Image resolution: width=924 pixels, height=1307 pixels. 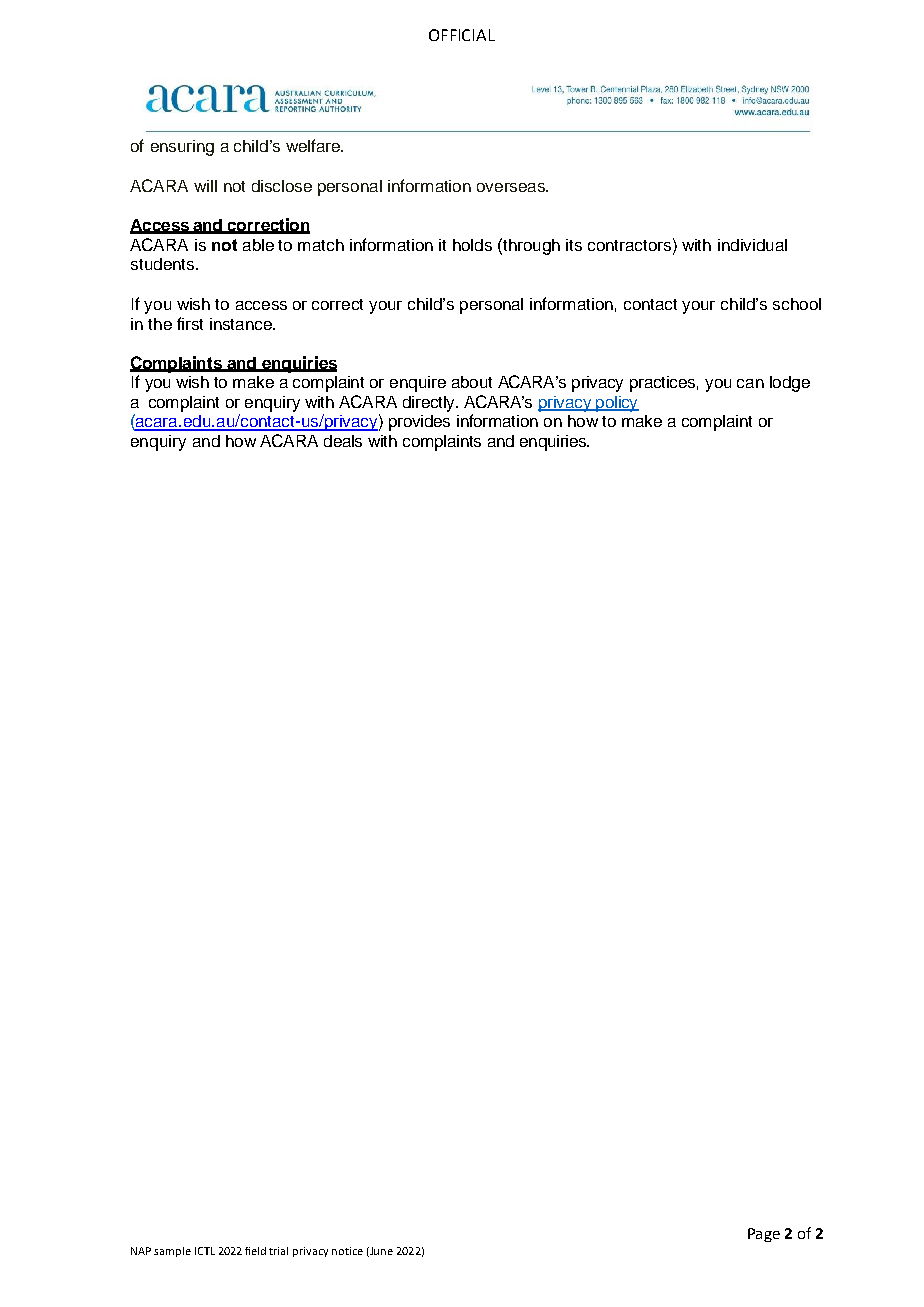 I want to click on instance, so click(x=242, y=324).
